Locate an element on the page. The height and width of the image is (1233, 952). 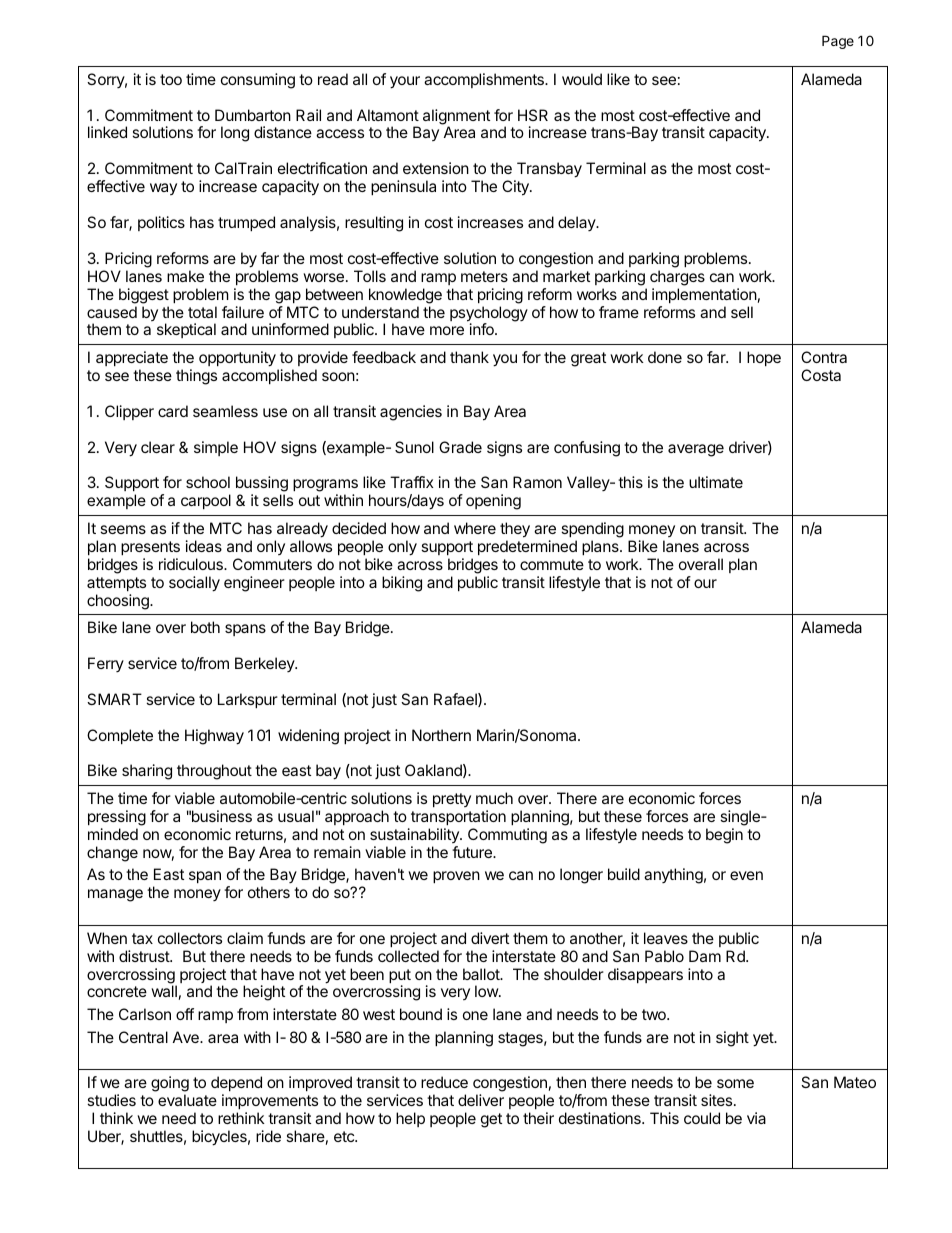
some is located at coordinates (735, 1083).
